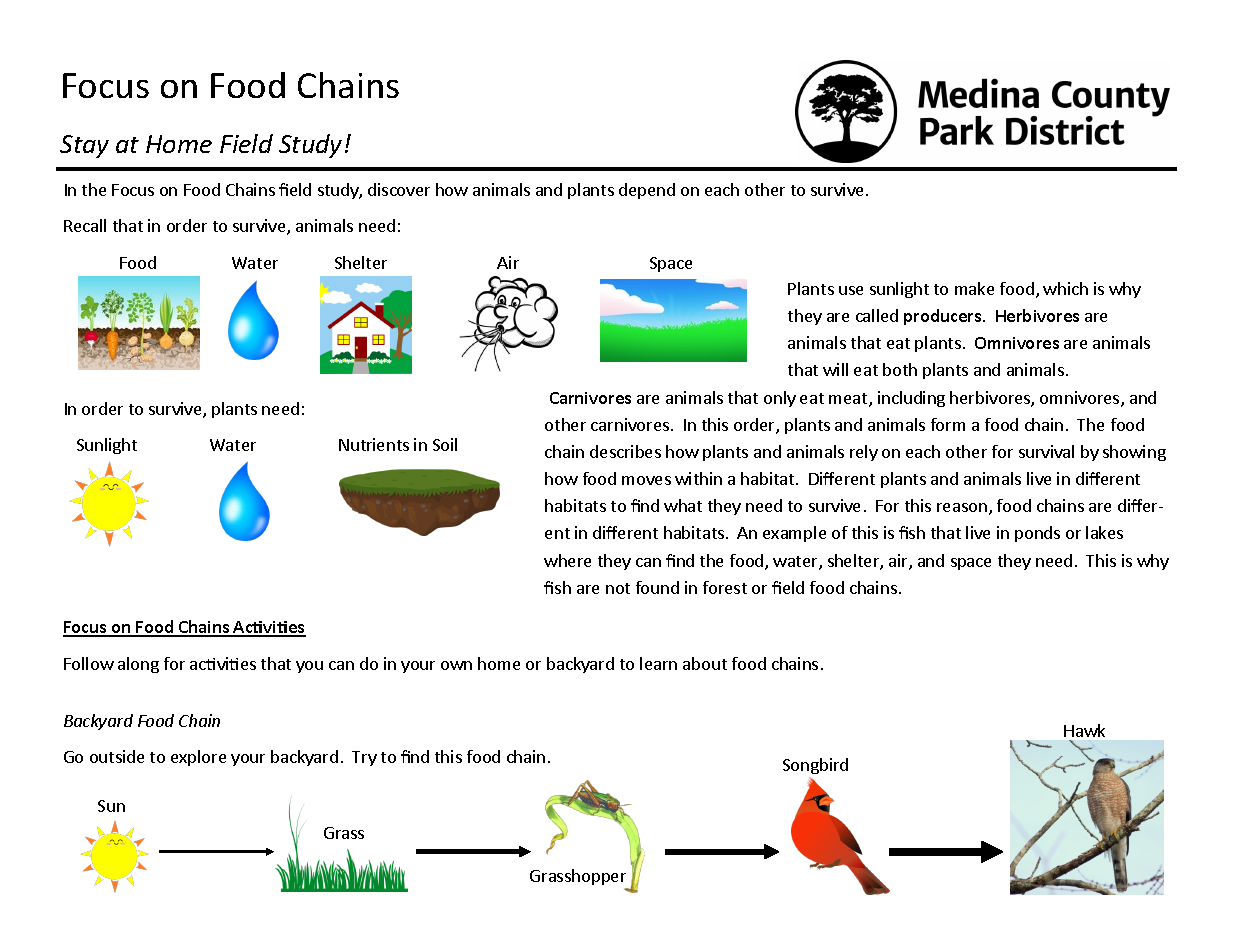 The height and width of the screenshot is (952, 1233). I want to click on ponds, so click(1037, 534).
